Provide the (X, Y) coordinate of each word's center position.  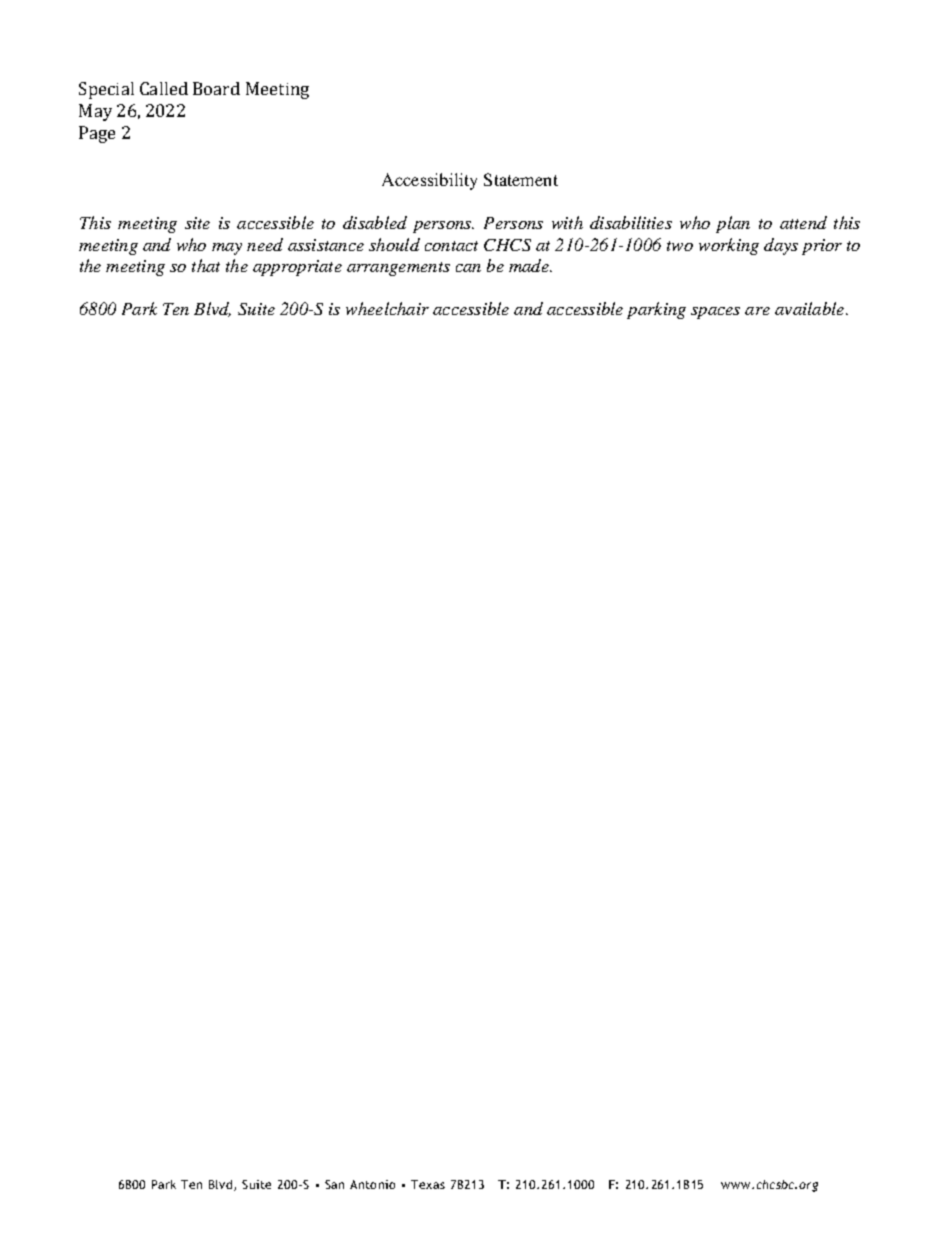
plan (733, 224)
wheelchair (387, 308)
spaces (715, 313)
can (468, 268)
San (334, 1184)
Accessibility (429, 181)
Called (164, 88)
